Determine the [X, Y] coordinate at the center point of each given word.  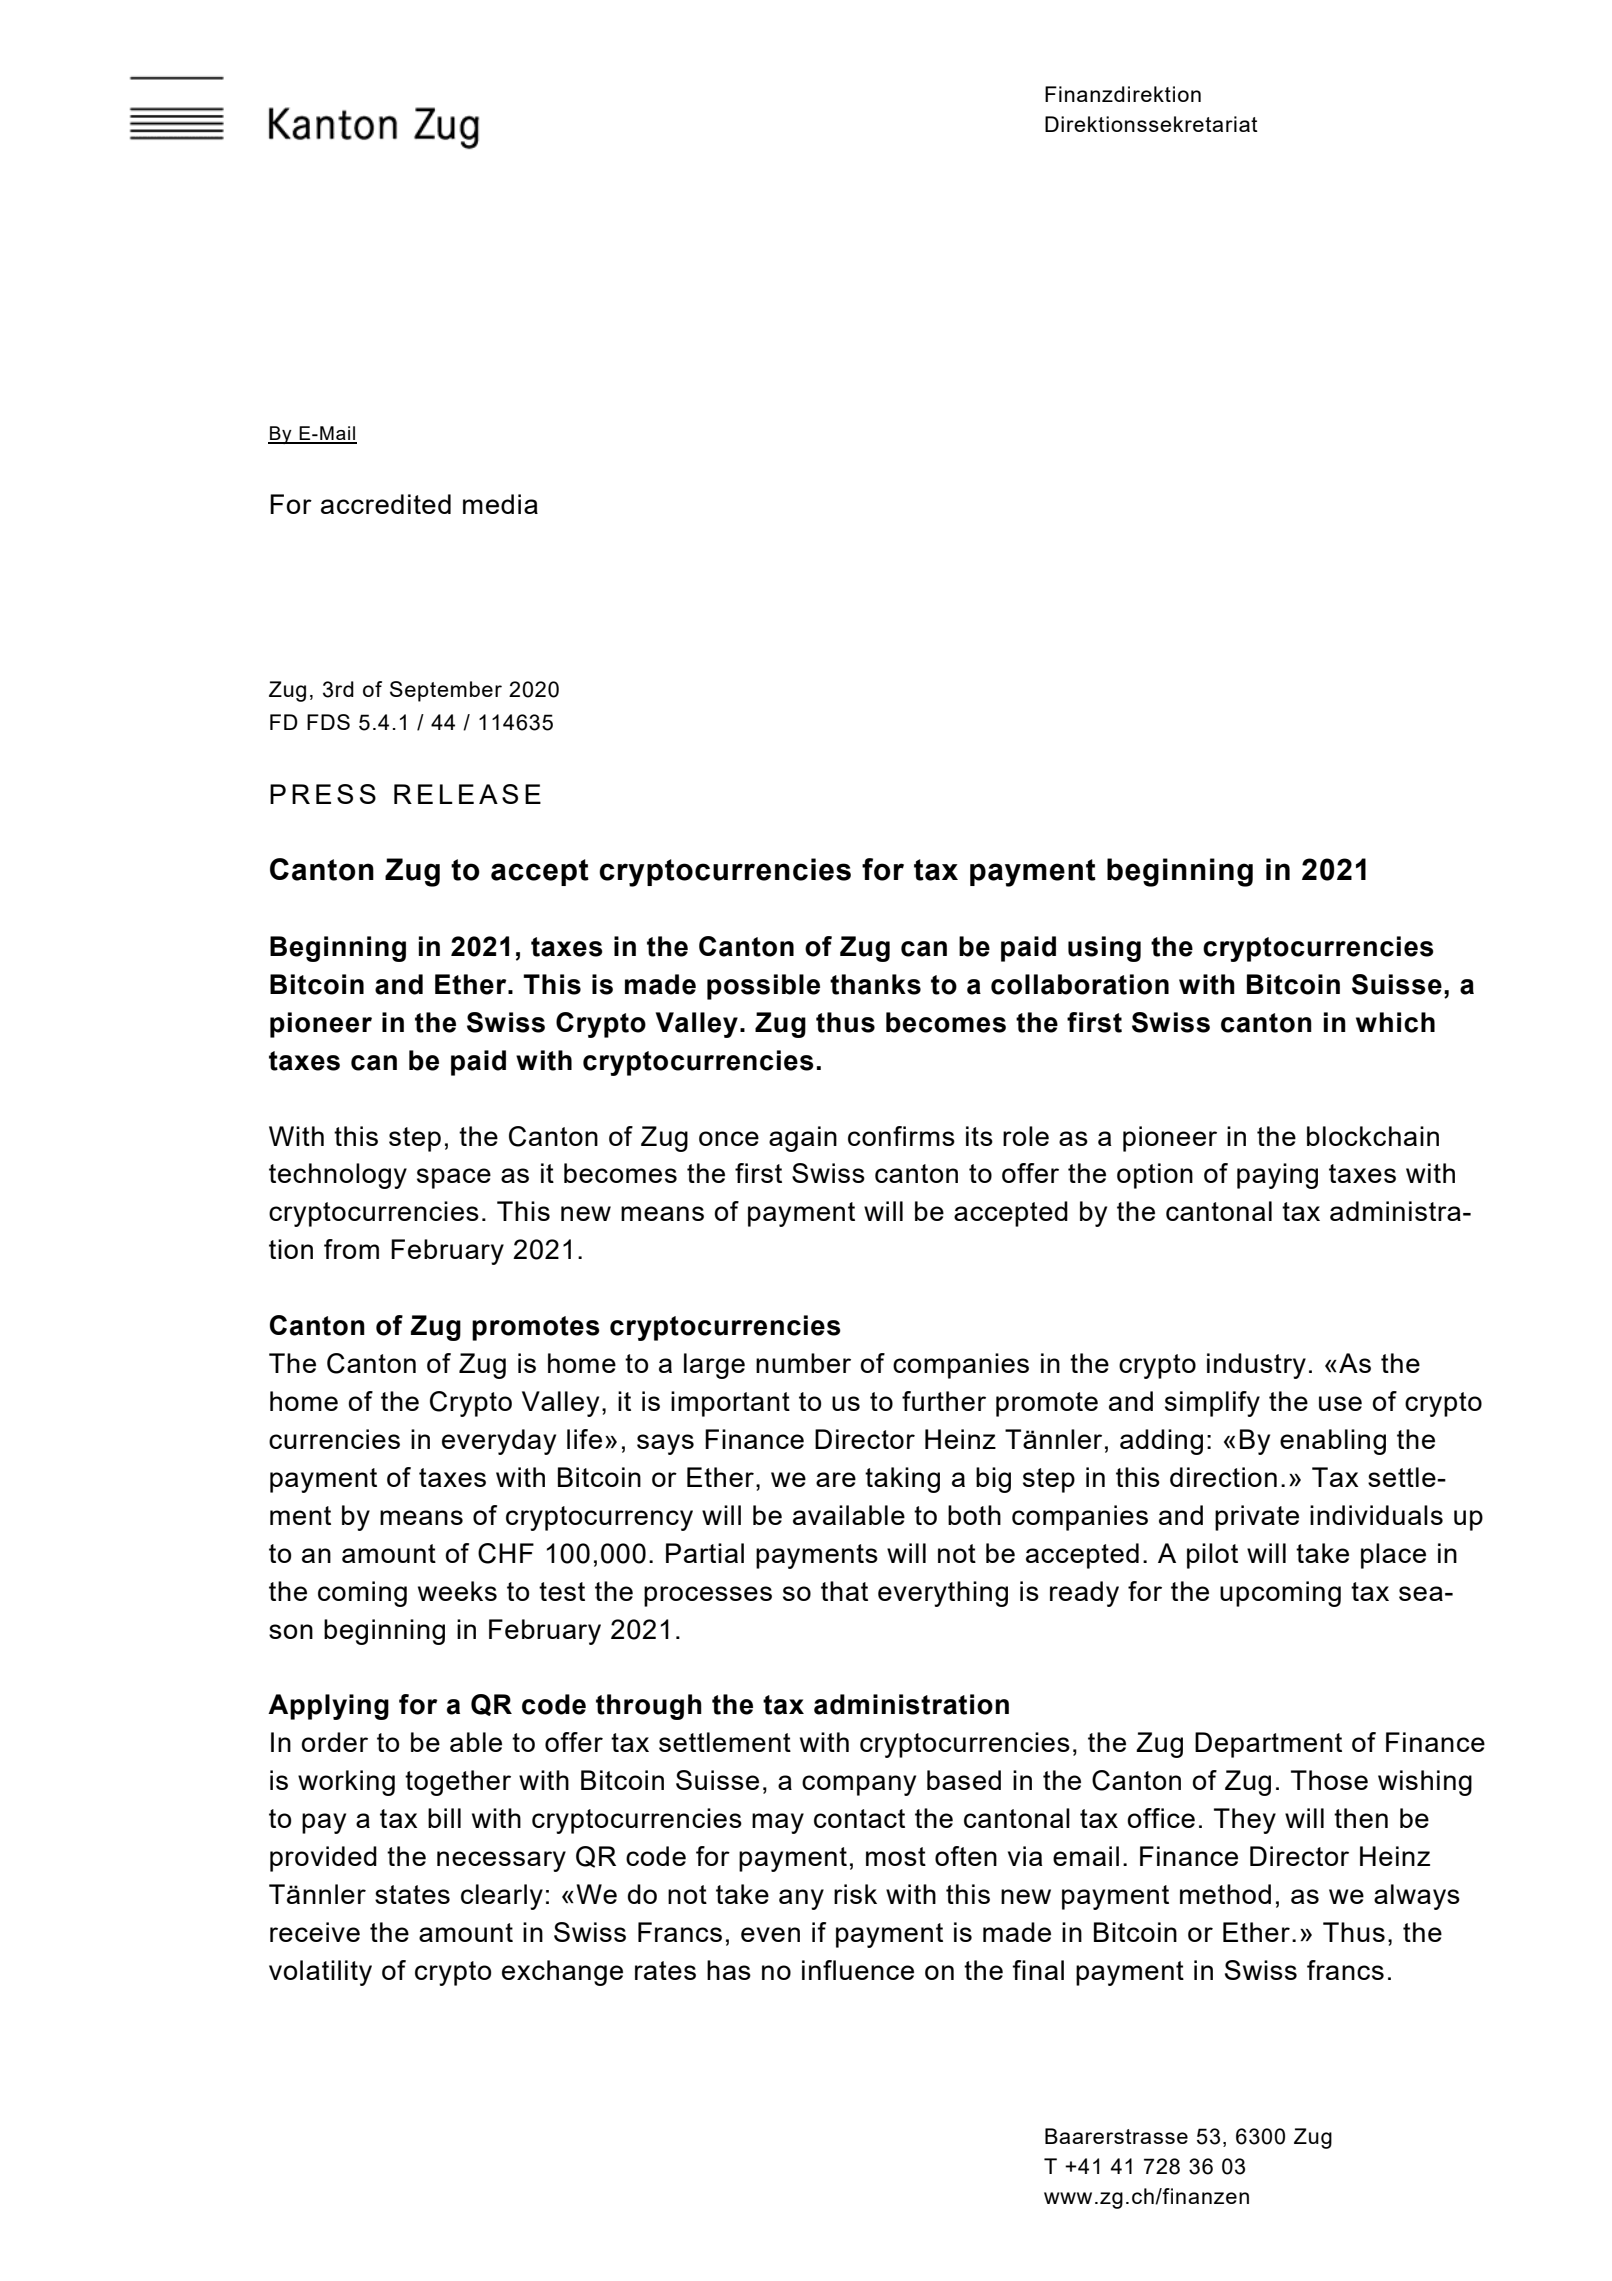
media [500, 504]
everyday [499, 1442]
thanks [875, 984]
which [1395, 1022]
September [446, 691]
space [454, 1178]
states [412, 1894]
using [1104, 949]
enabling [1333, 1442]
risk [855, 1894]
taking [902, 1480]
